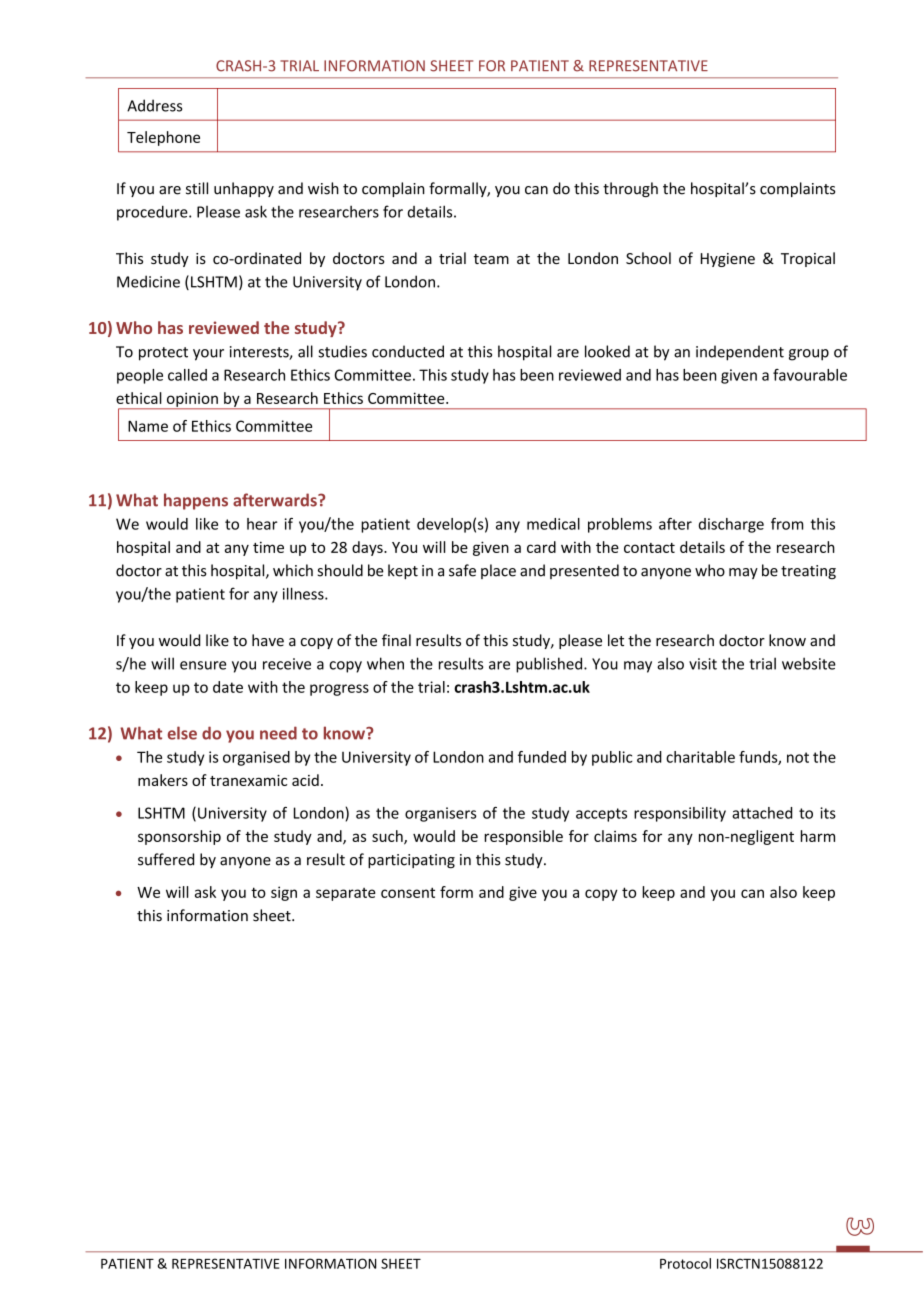  I want to click on team, so click(491, 259).
